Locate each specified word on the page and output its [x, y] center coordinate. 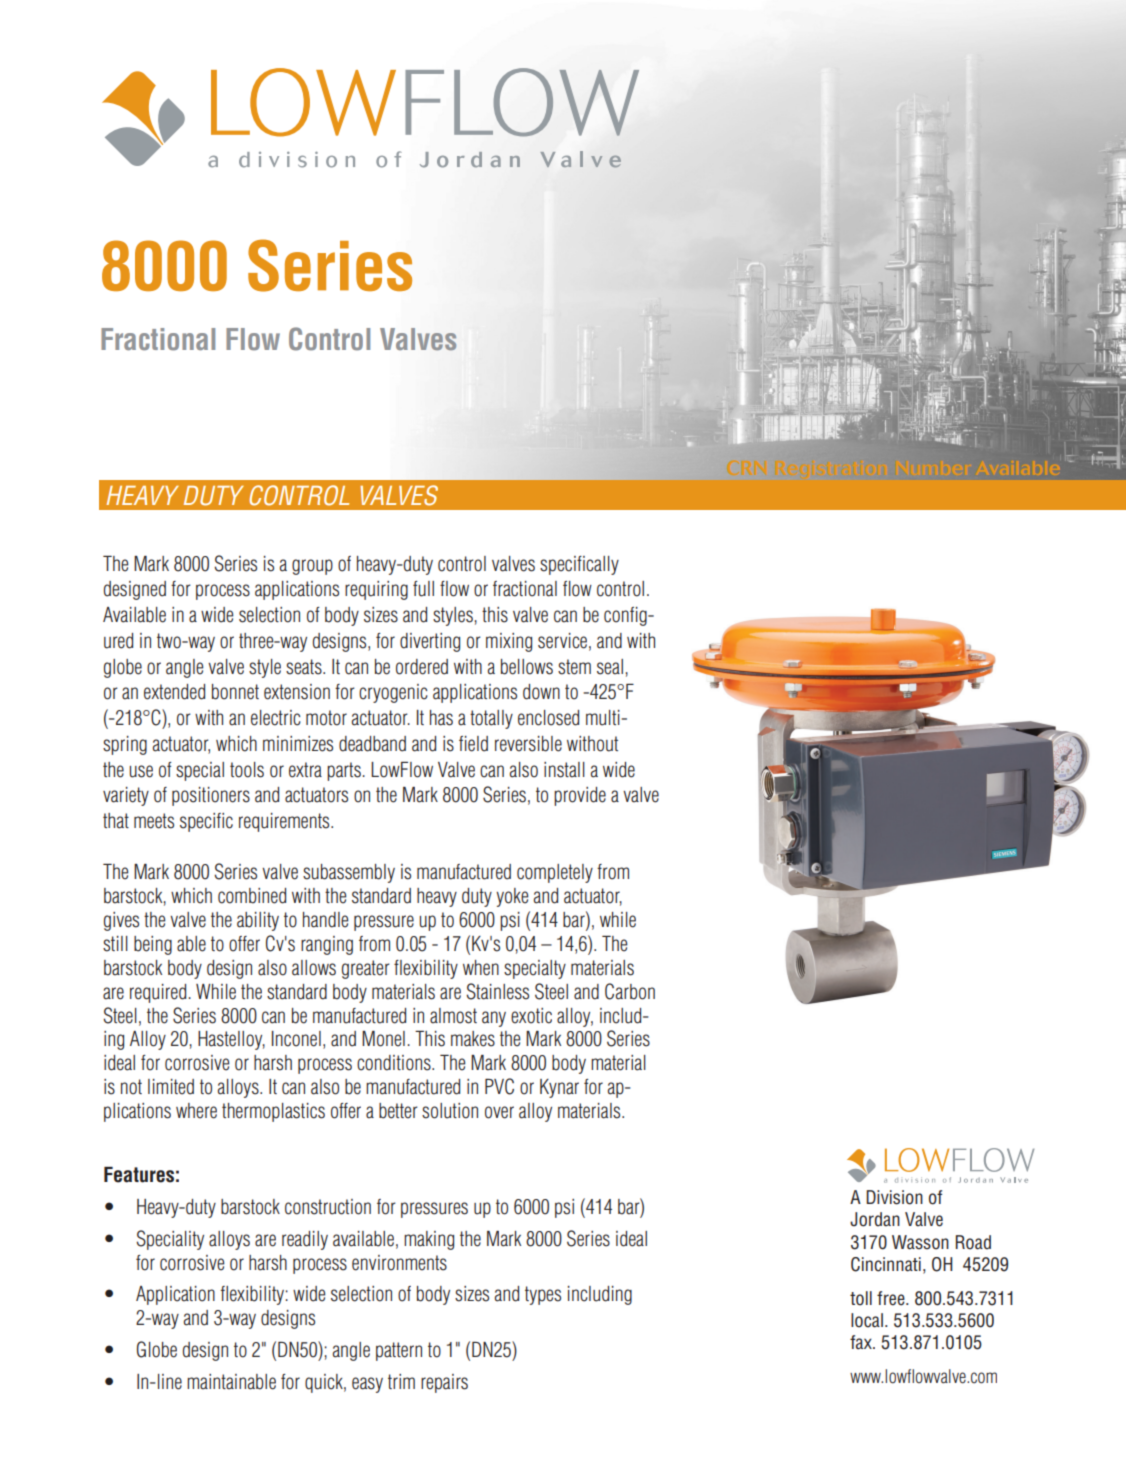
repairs [444, 1383]
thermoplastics [273, 1112]
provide [580, 796]
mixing [509, 642]
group [312, 567]
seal [610, 667]
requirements [285, 822]
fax [862, 1342]
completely [555, 873]
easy [367, 1385]
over [499, 1112]
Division [894, 1197]
